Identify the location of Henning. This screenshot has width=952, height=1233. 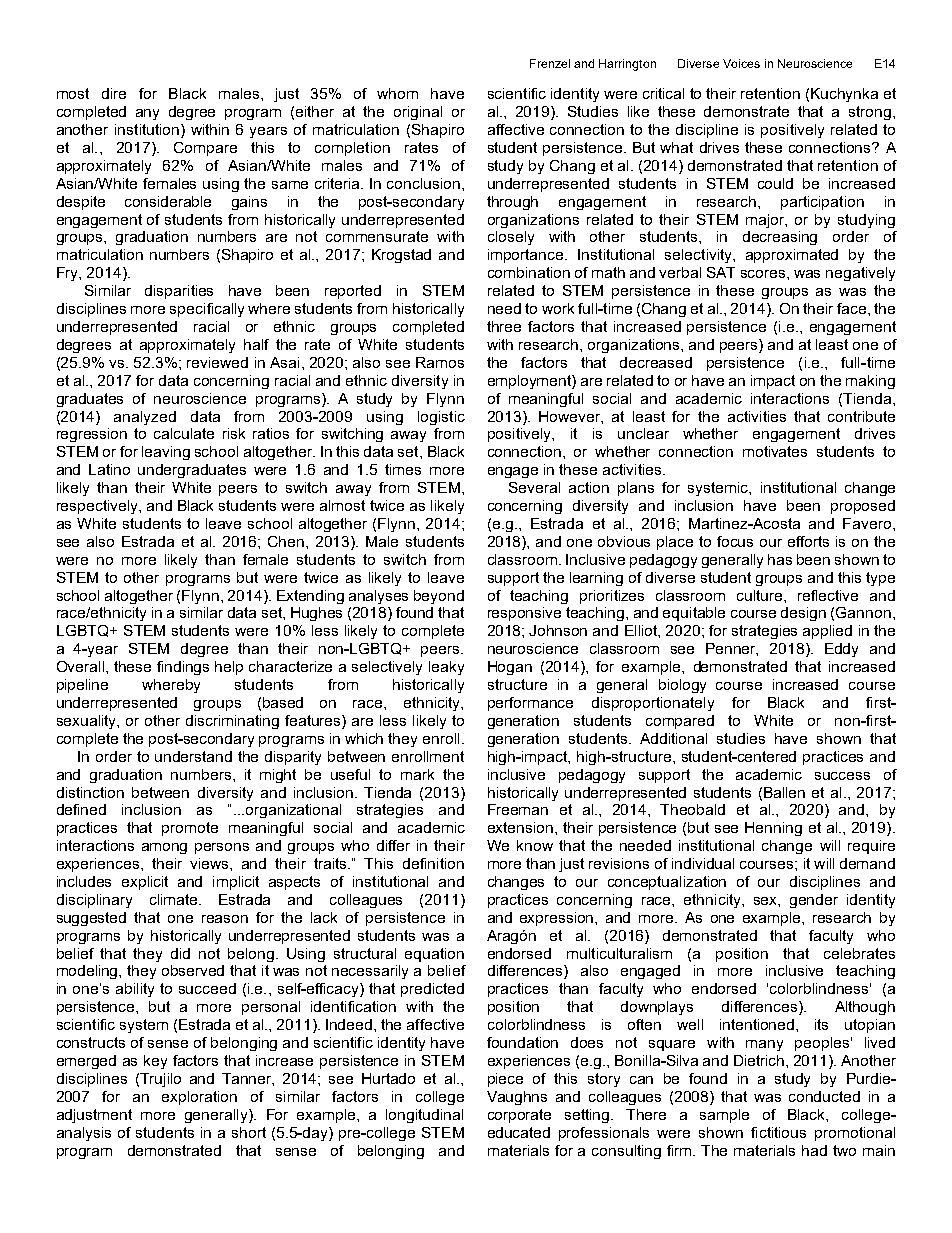
(773, 829).
